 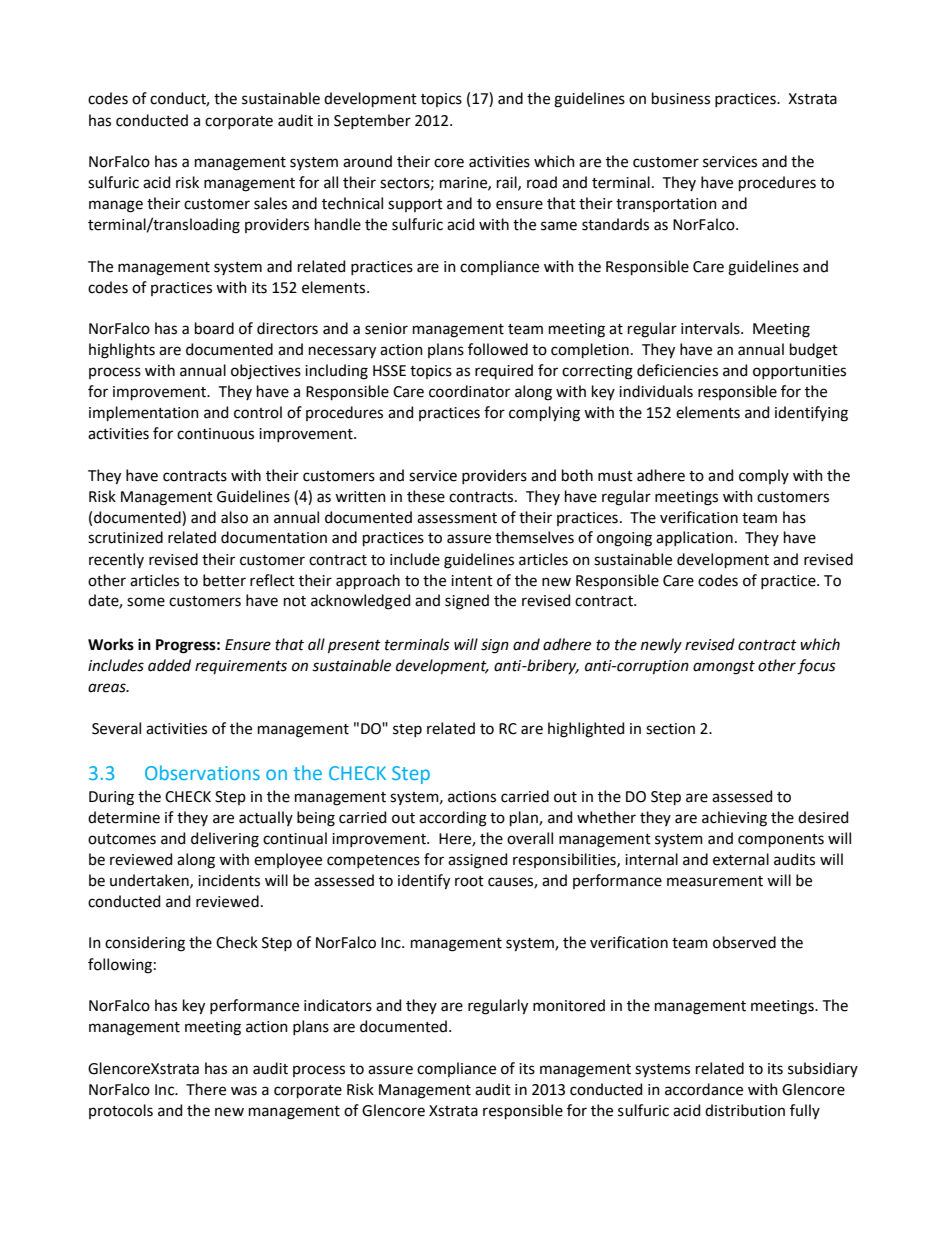 I want to click on intent, so click(x=472, y=581).
